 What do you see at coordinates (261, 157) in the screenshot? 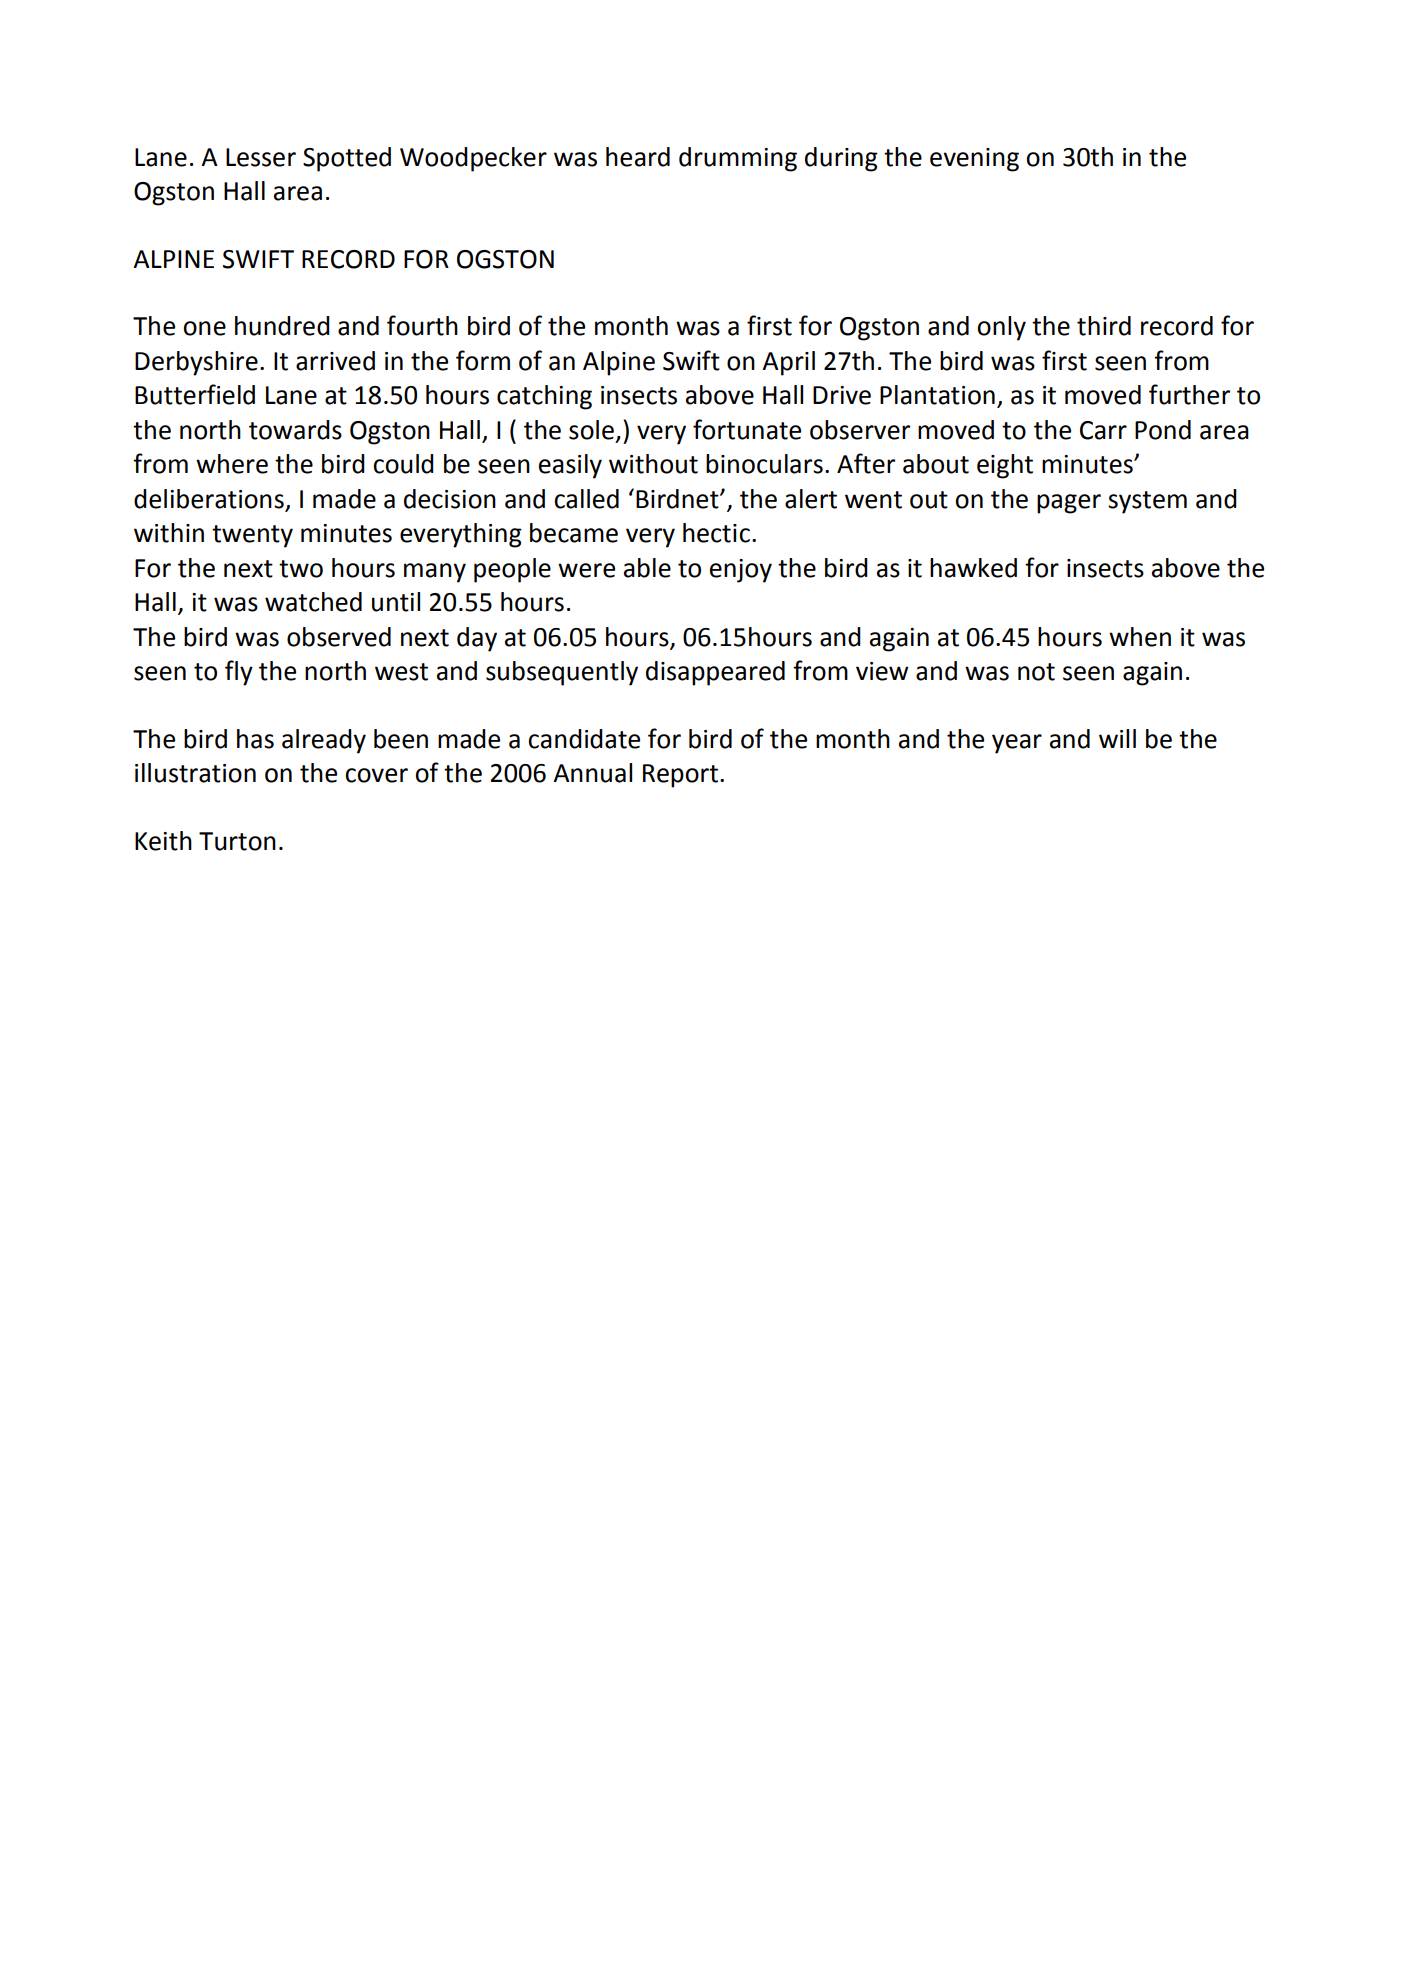
I see `Lesser` at bounding box center [261, 157].
